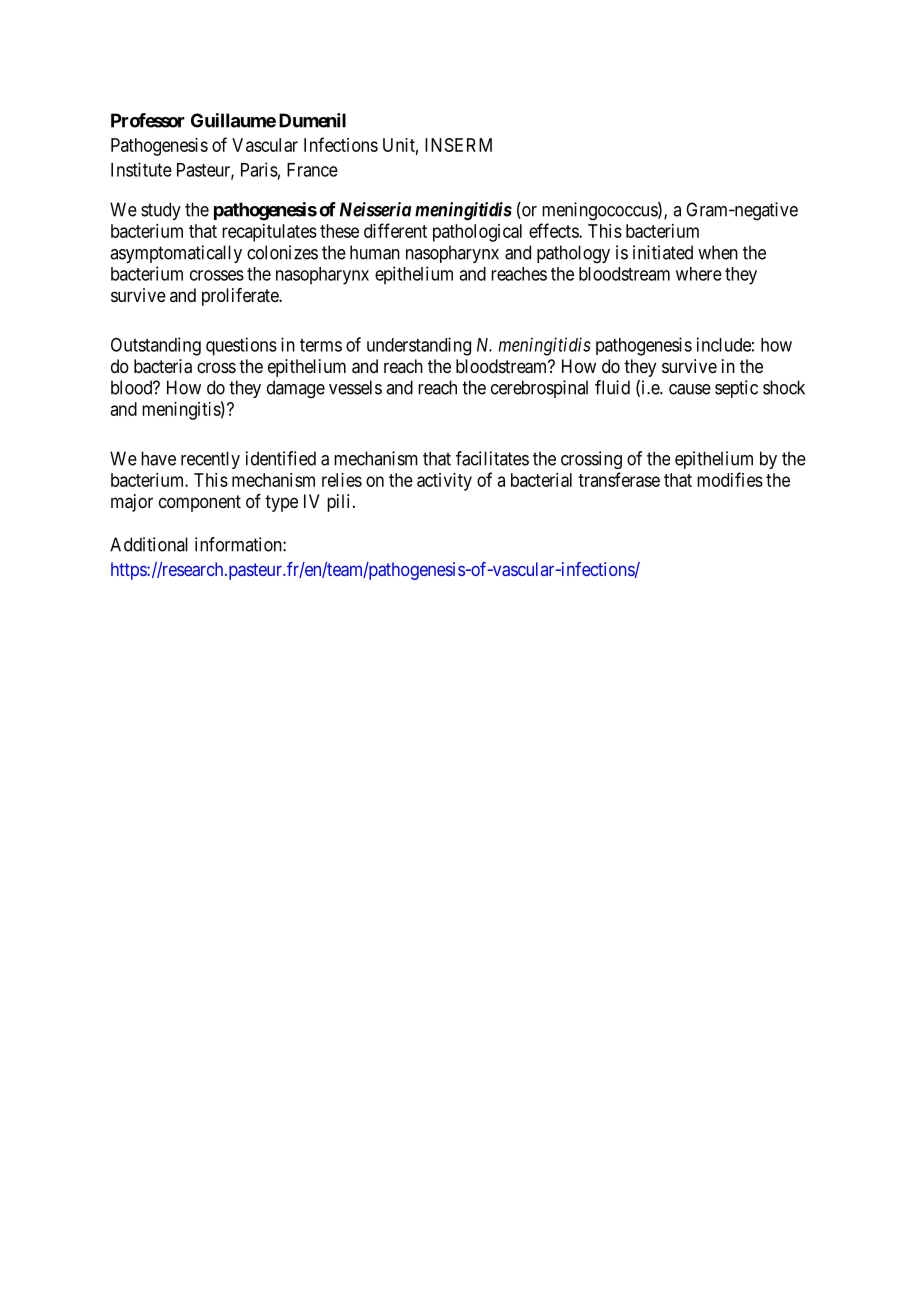  I want to click on human, so click(375, 252).
